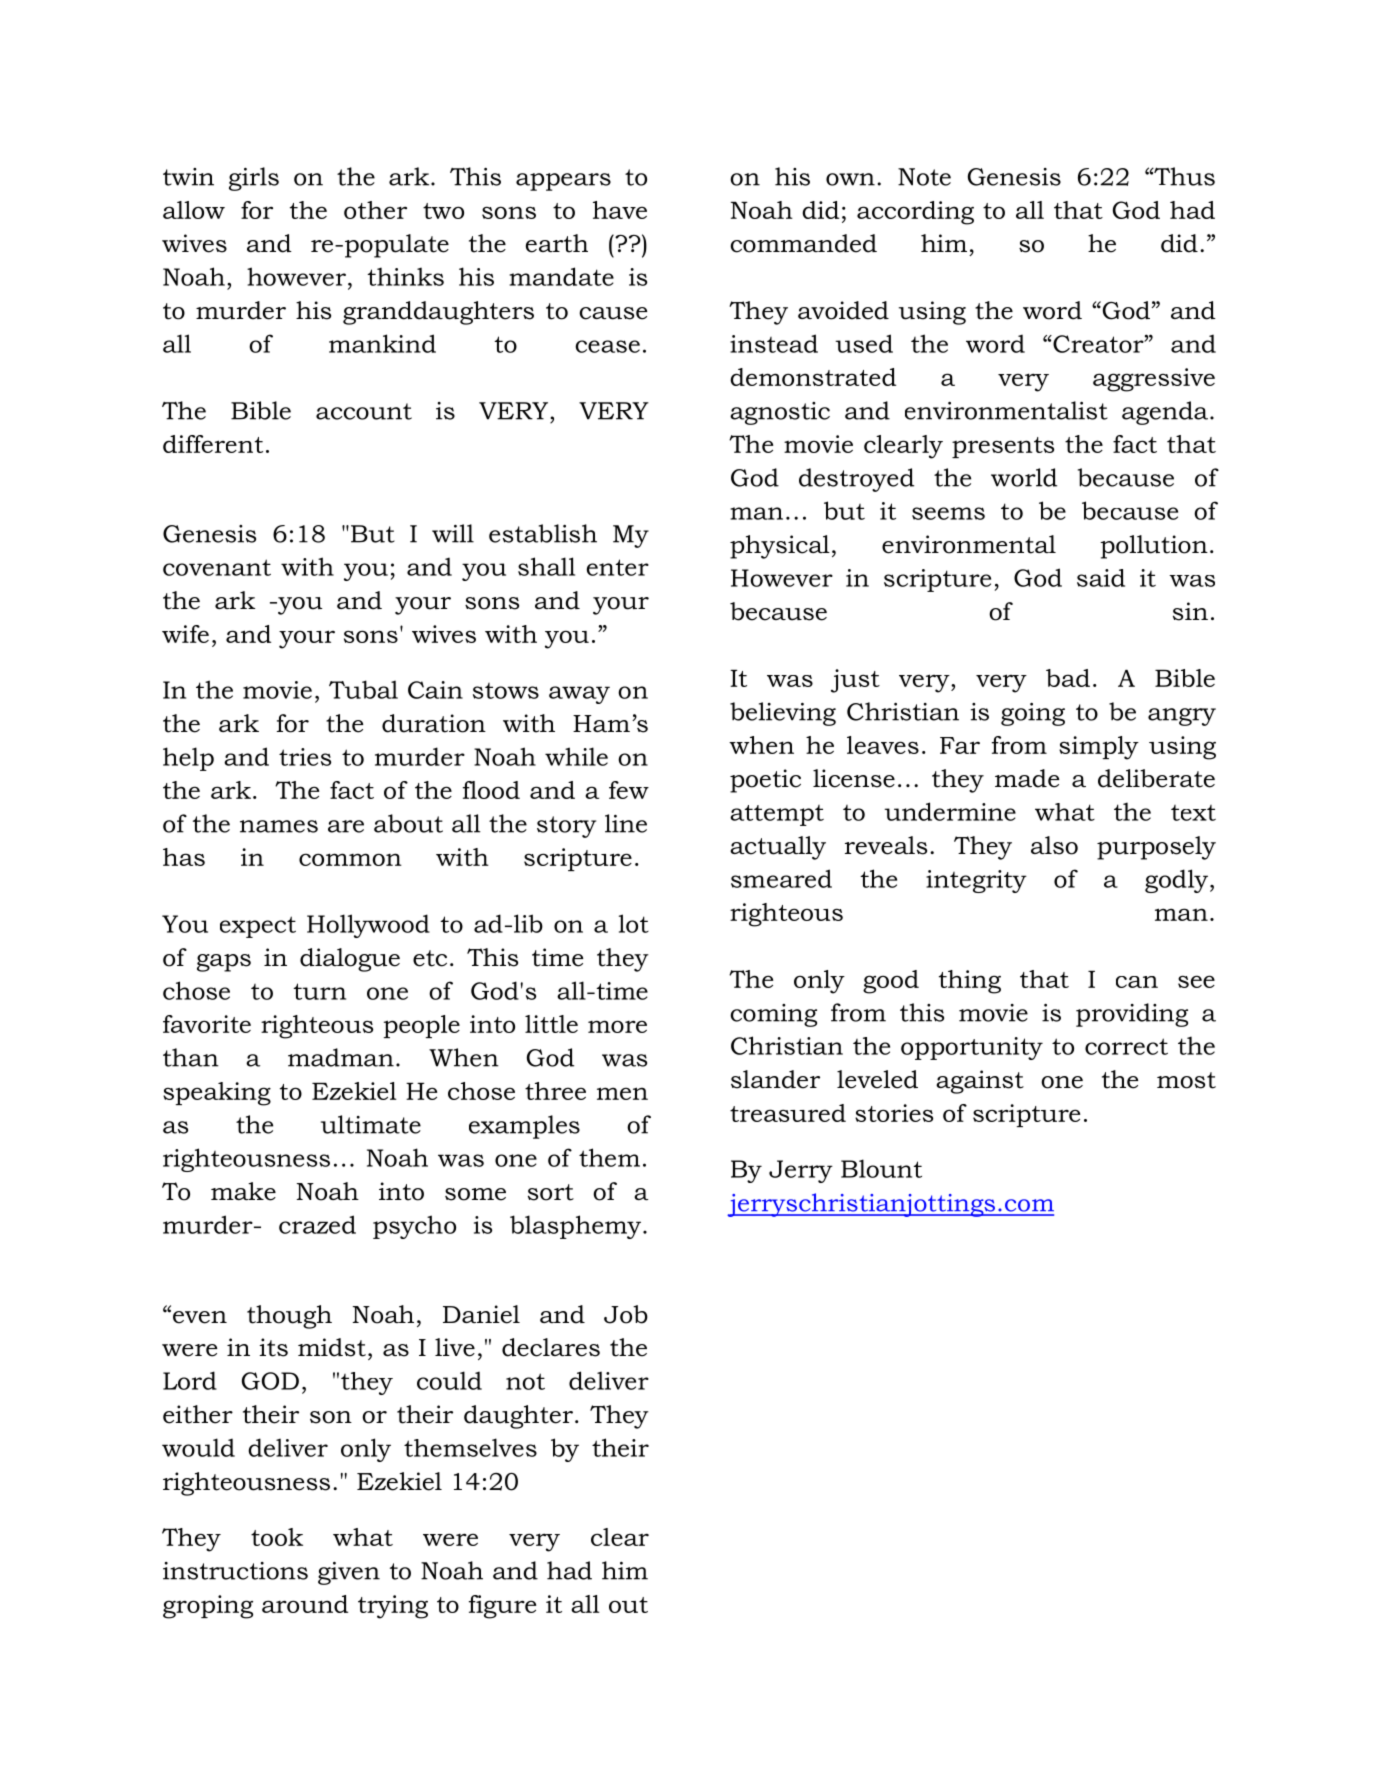  What do you see at coordinates (502, 1607) in the screenshot?
I see `figure` at bounding box center [502, 1607].
